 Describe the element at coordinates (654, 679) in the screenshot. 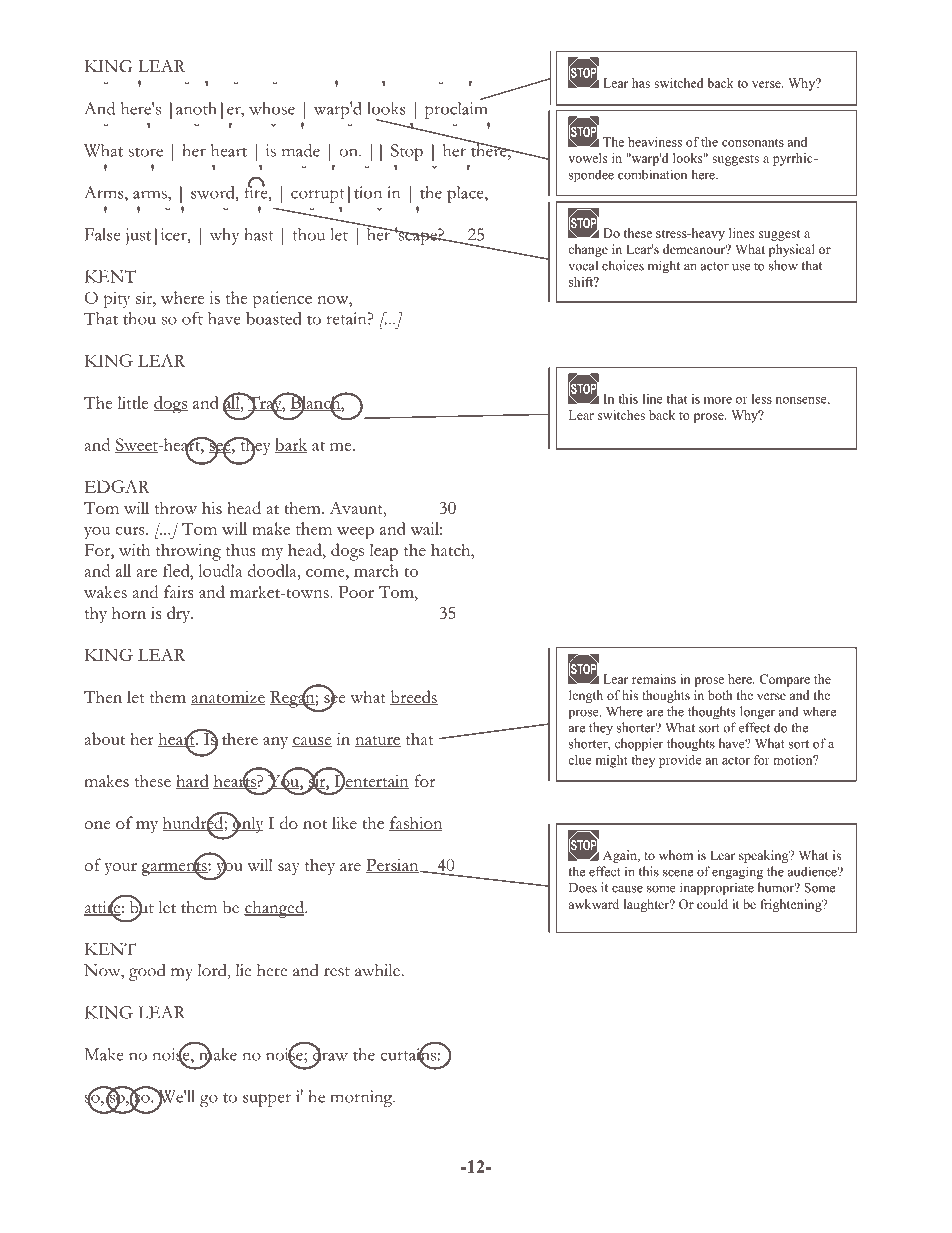

I see `remains` at that location.
